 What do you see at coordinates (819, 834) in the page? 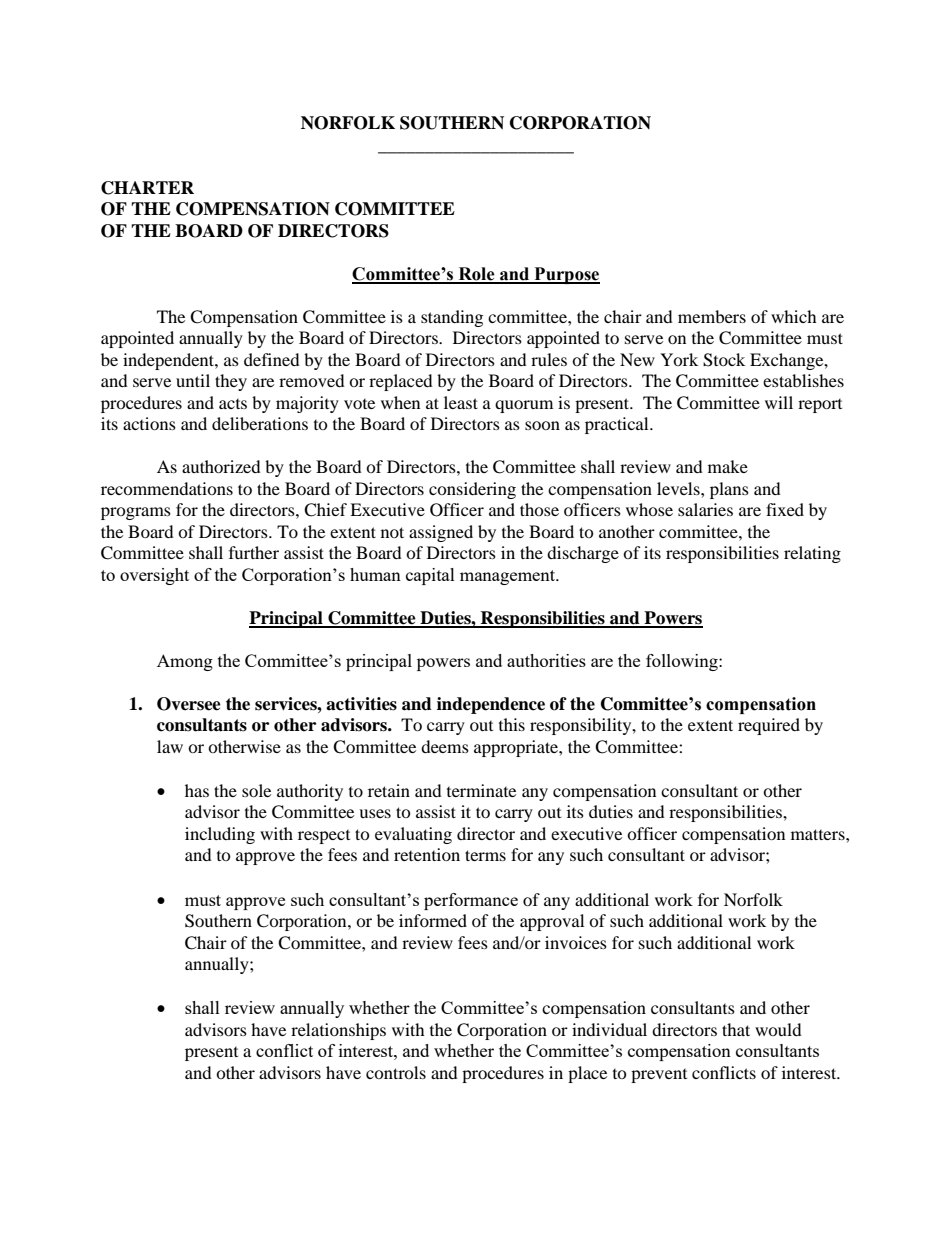
I see `matters` at bounding box center [819, 834].
